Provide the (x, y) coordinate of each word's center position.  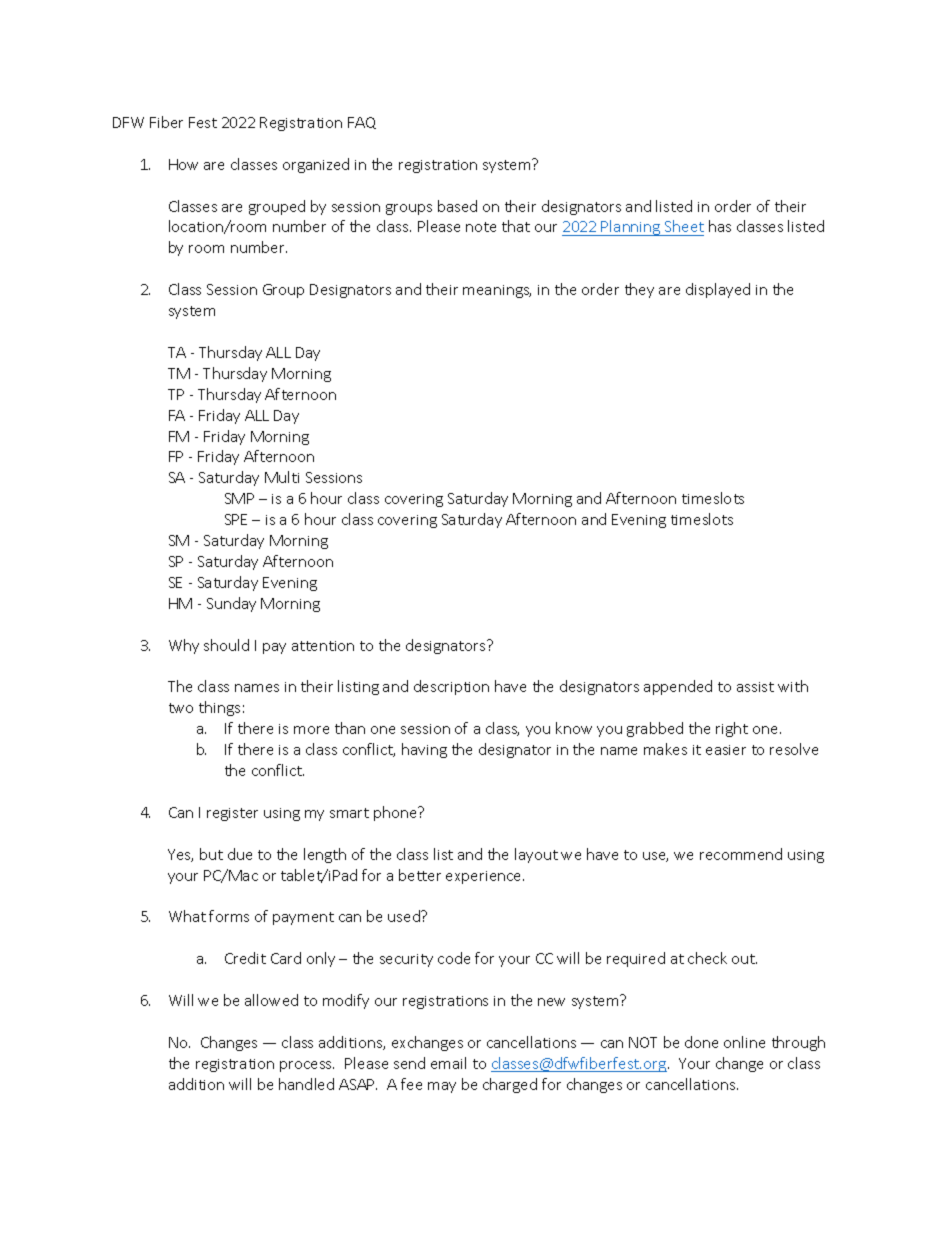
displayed (718, 290)
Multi (282, 477)
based (457, 206)
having (424, 750)
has (720, 226)
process (307, 1066)
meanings (497, 291)
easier (726, 750)
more (311, 730)
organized (316, 165)
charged (510, 1085)
